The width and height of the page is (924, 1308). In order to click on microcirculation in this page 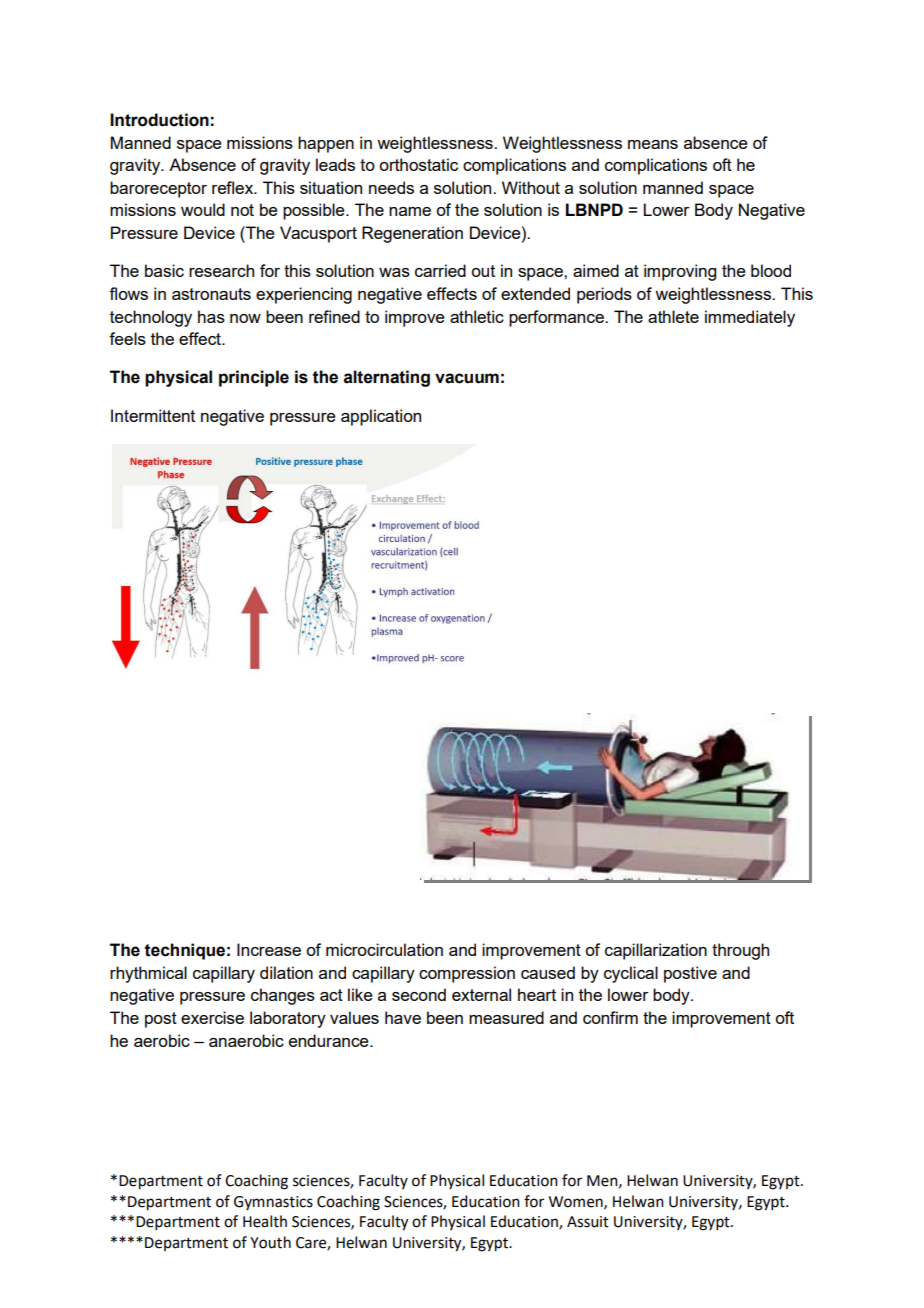, I will do `click(384, 949)`.
